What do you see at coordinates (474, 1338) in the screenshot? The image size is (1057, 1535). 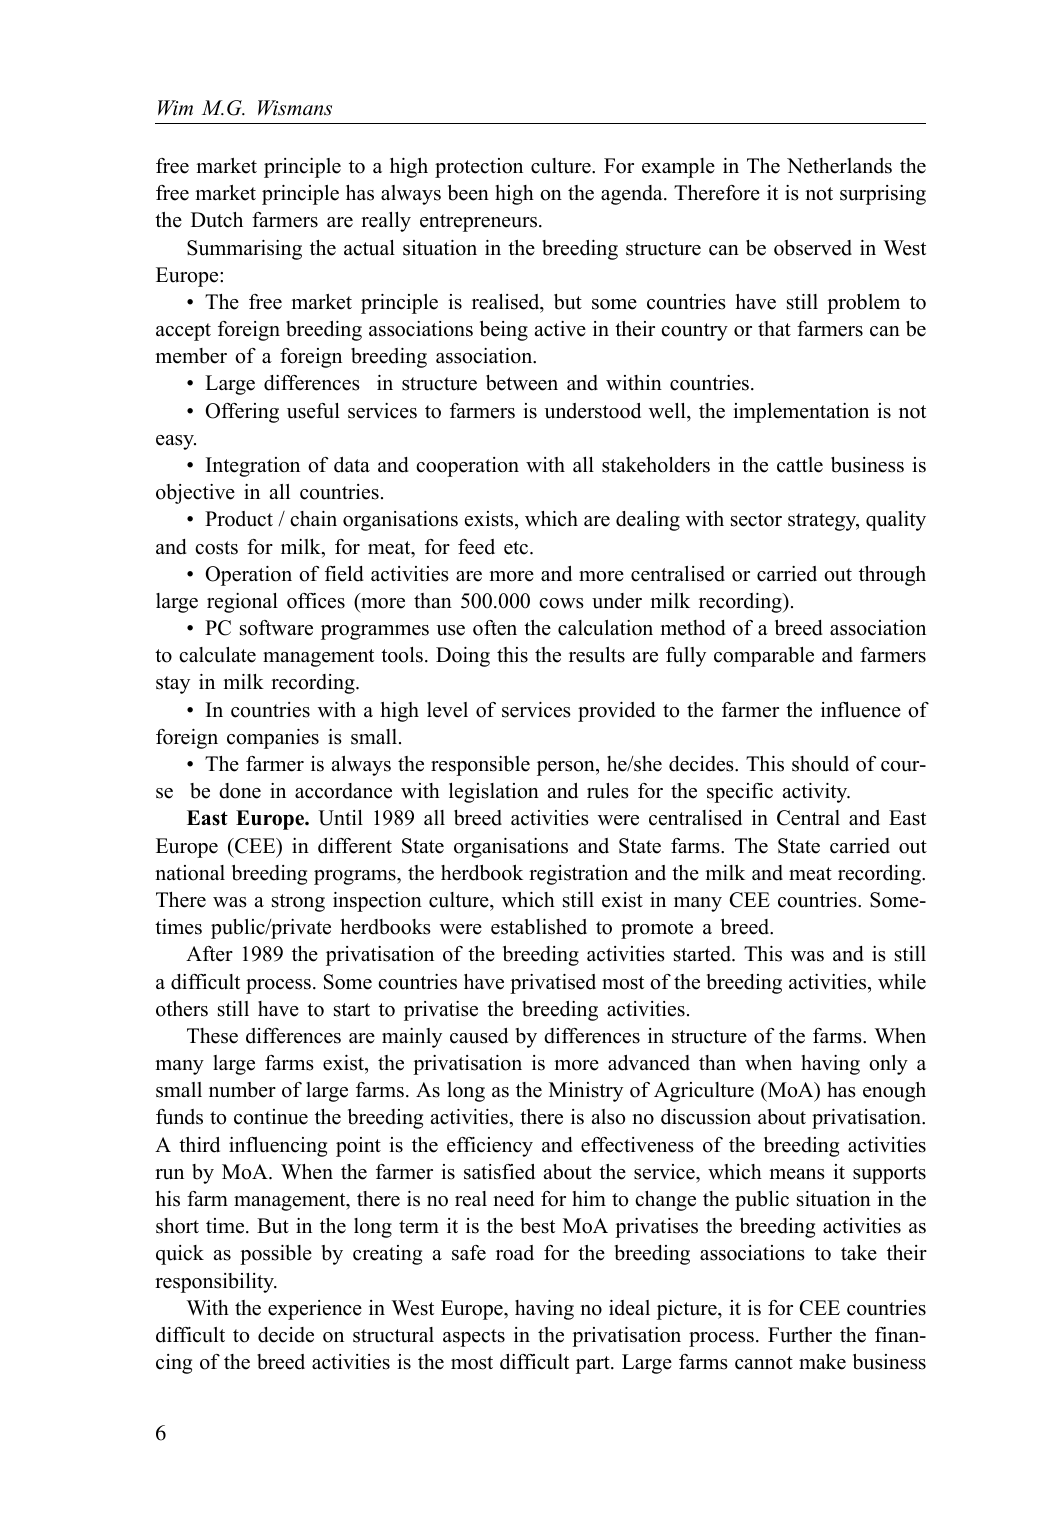 I see `aspects` at bounding box center [474, 1338].
